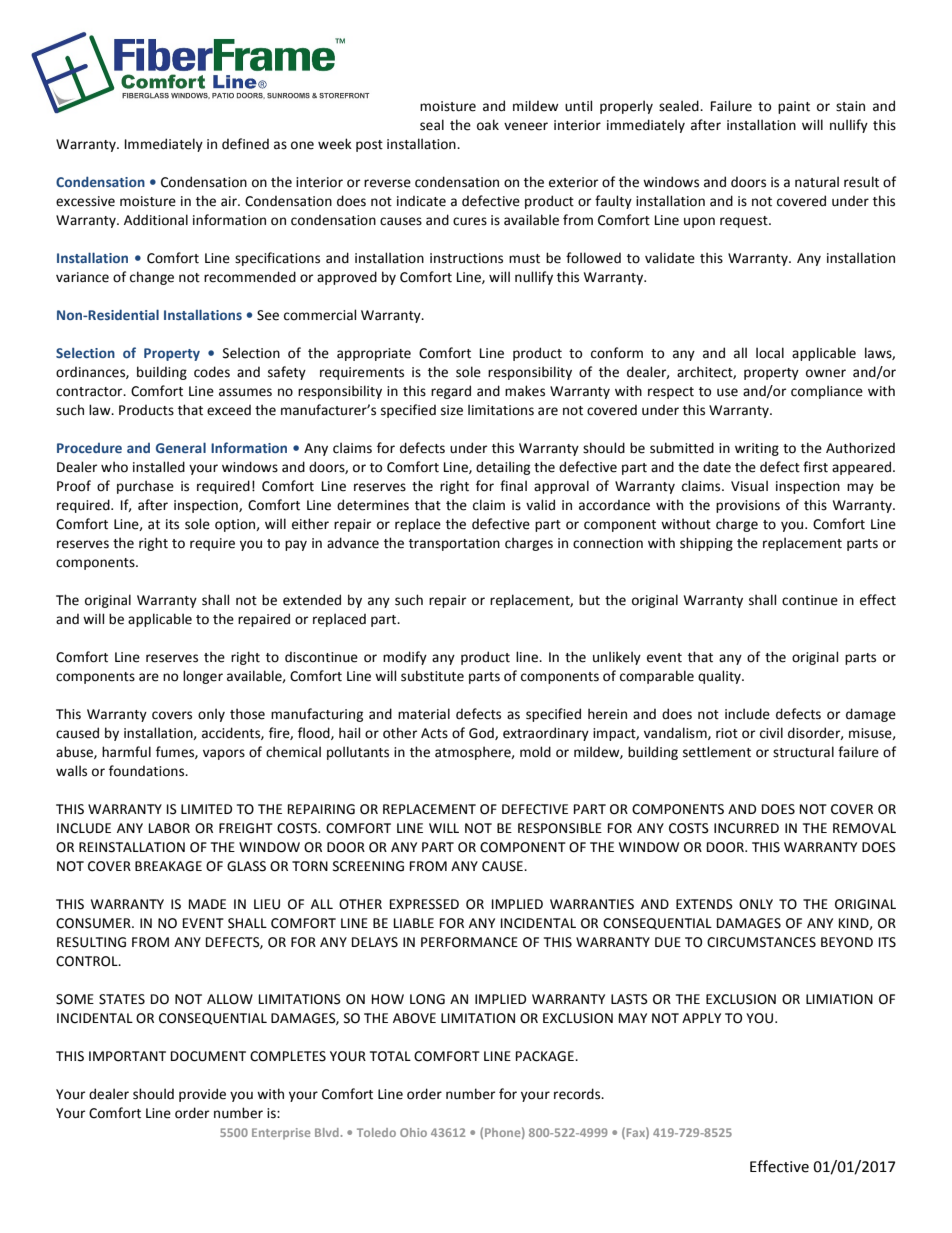 This page has width=952, height=1233. Describe the element at coordinates (245, 144) in the page. I see `defined` at that location.
